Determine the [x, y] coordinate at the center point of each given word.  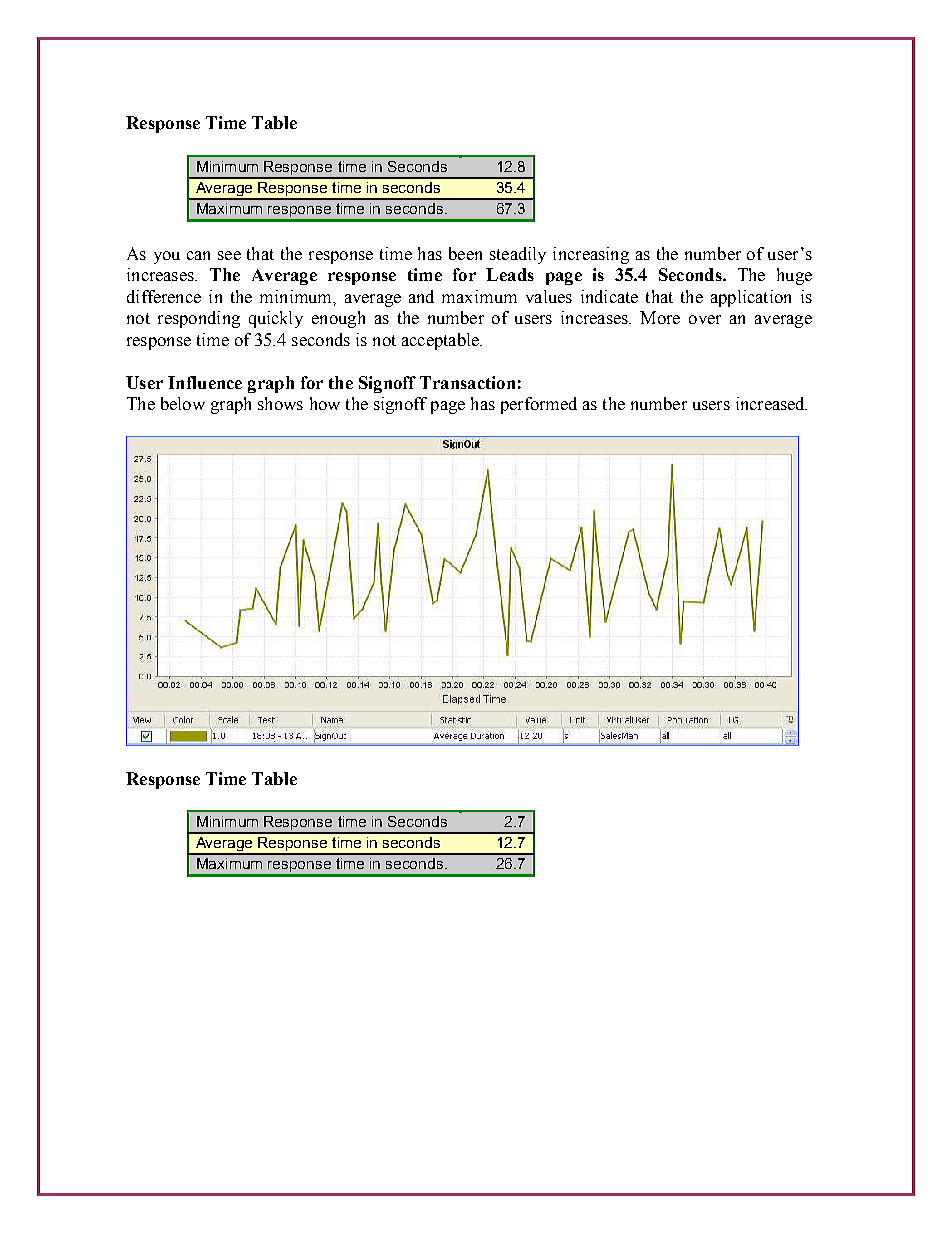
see [229, 255]
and [421, 296]
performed [539, 405]
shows [280, 403]
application [751, 298]
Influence [205, 382]
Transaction [467, 382]
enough [338, 319]
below [183, 403]
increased [771, 403]
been [465, 253]
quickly [276, 319]
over [705, 319]
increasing [591, 255]
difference [164, 296]
